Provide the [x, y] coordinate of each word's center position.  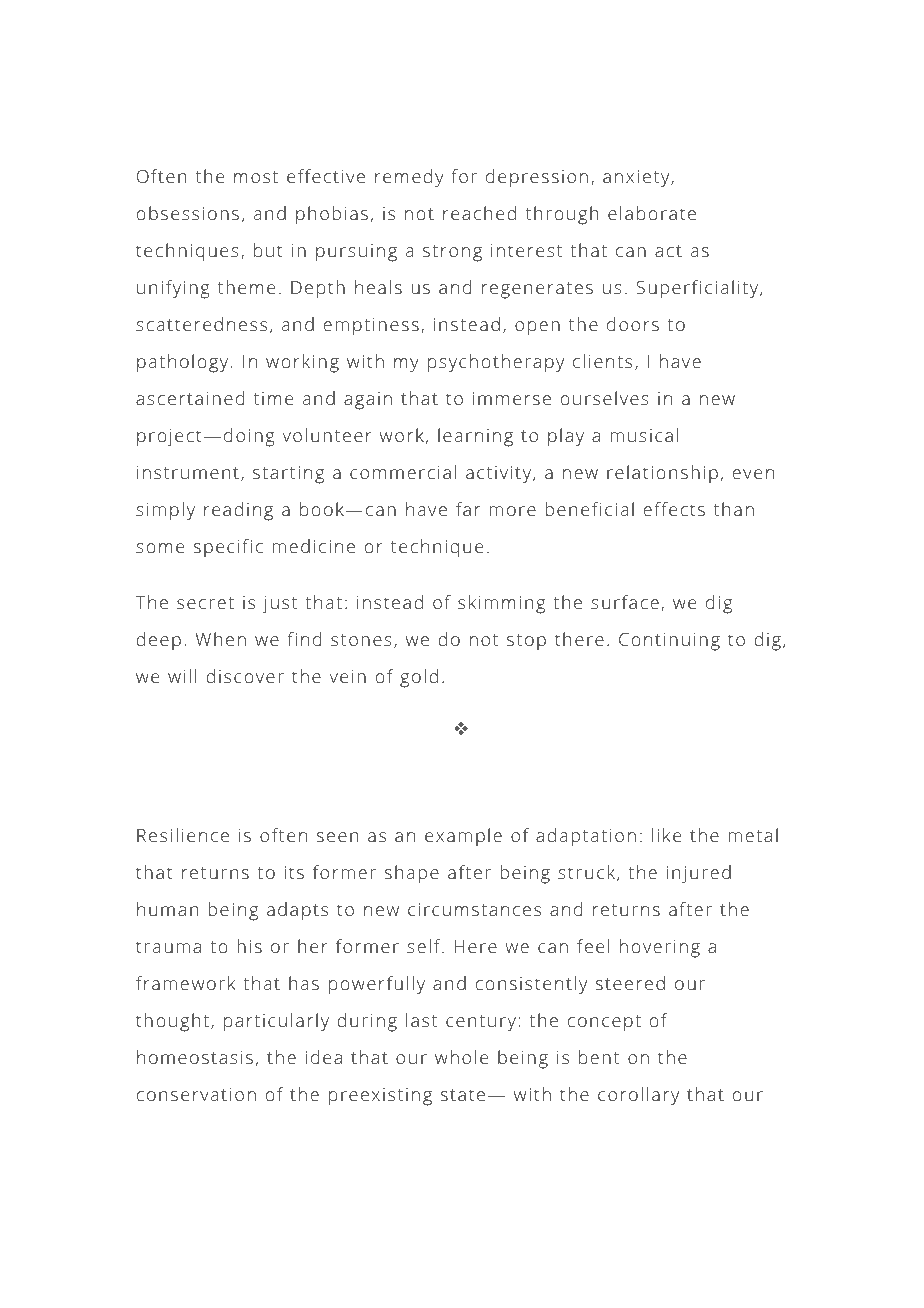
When [221, 639]
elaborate [652, 213]
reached [479, 213]
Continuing [669, 642]
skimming [501, 604]
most [256, 177]
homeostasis [195, 1057]
